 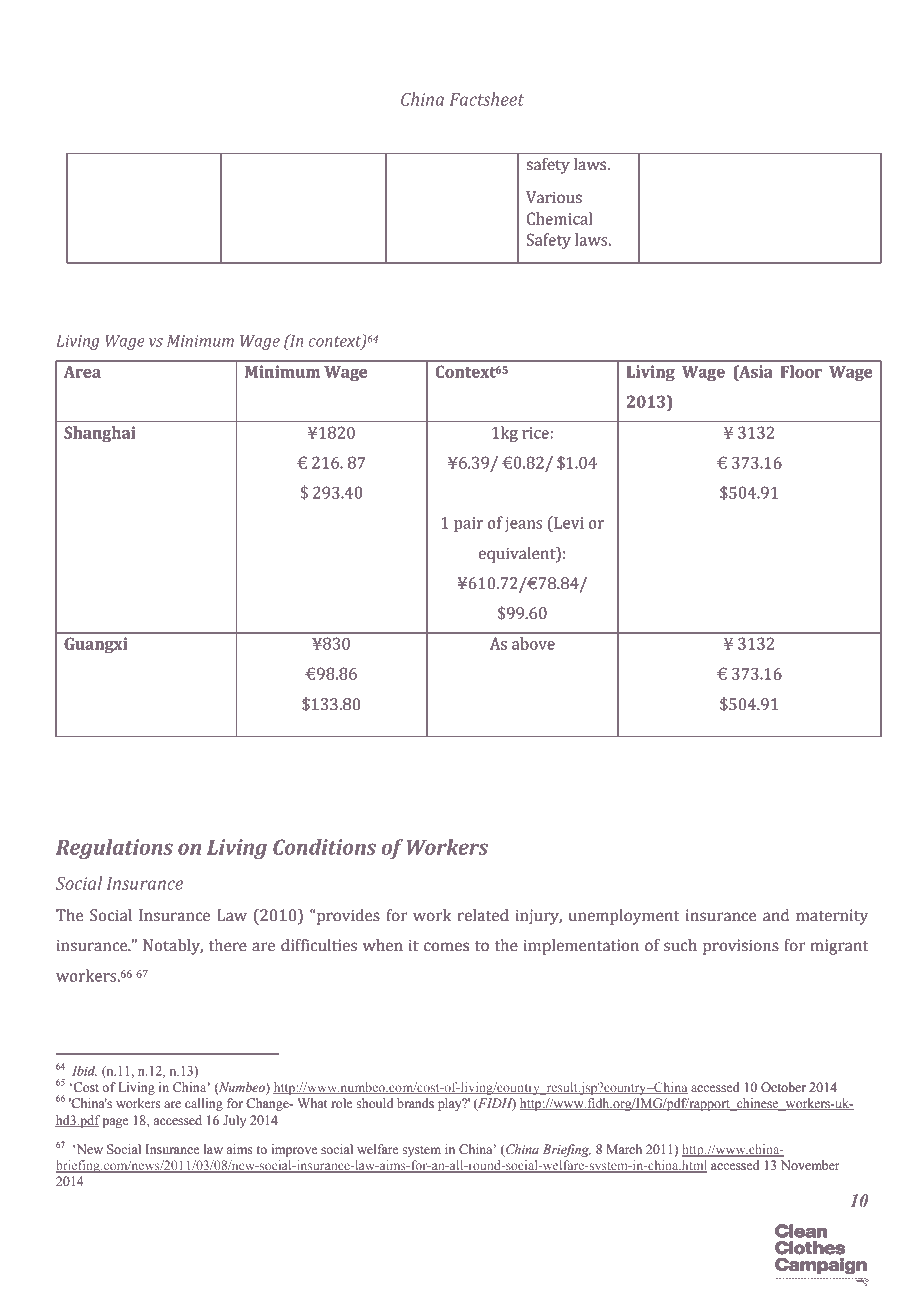 What do you see at coordinates (95, 645) in the page?
I see `Guangxi` at bounding box center [95, 645].
